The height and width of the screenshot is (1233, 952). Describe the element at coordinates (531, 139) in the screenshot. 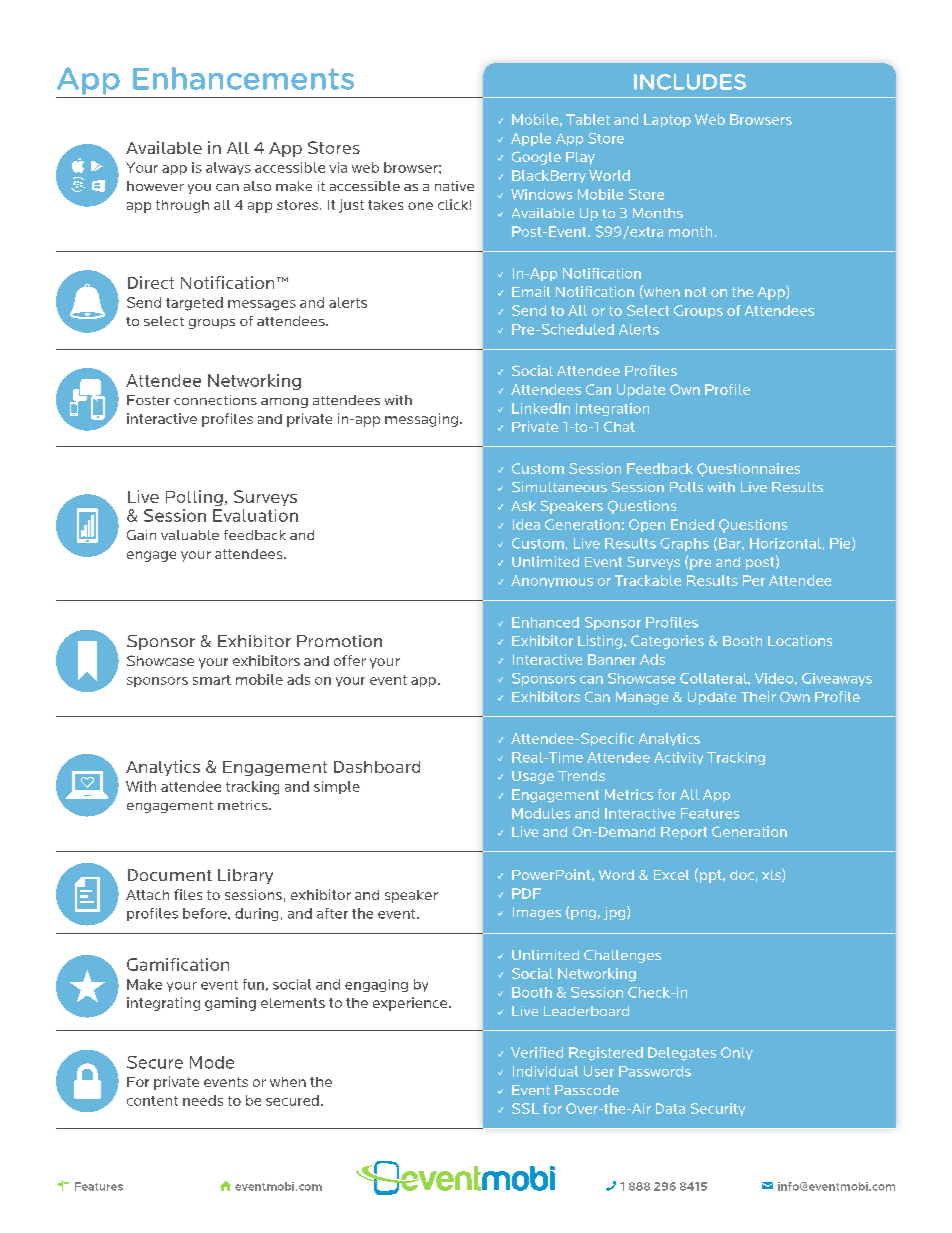

I see `Apple` at that location.
